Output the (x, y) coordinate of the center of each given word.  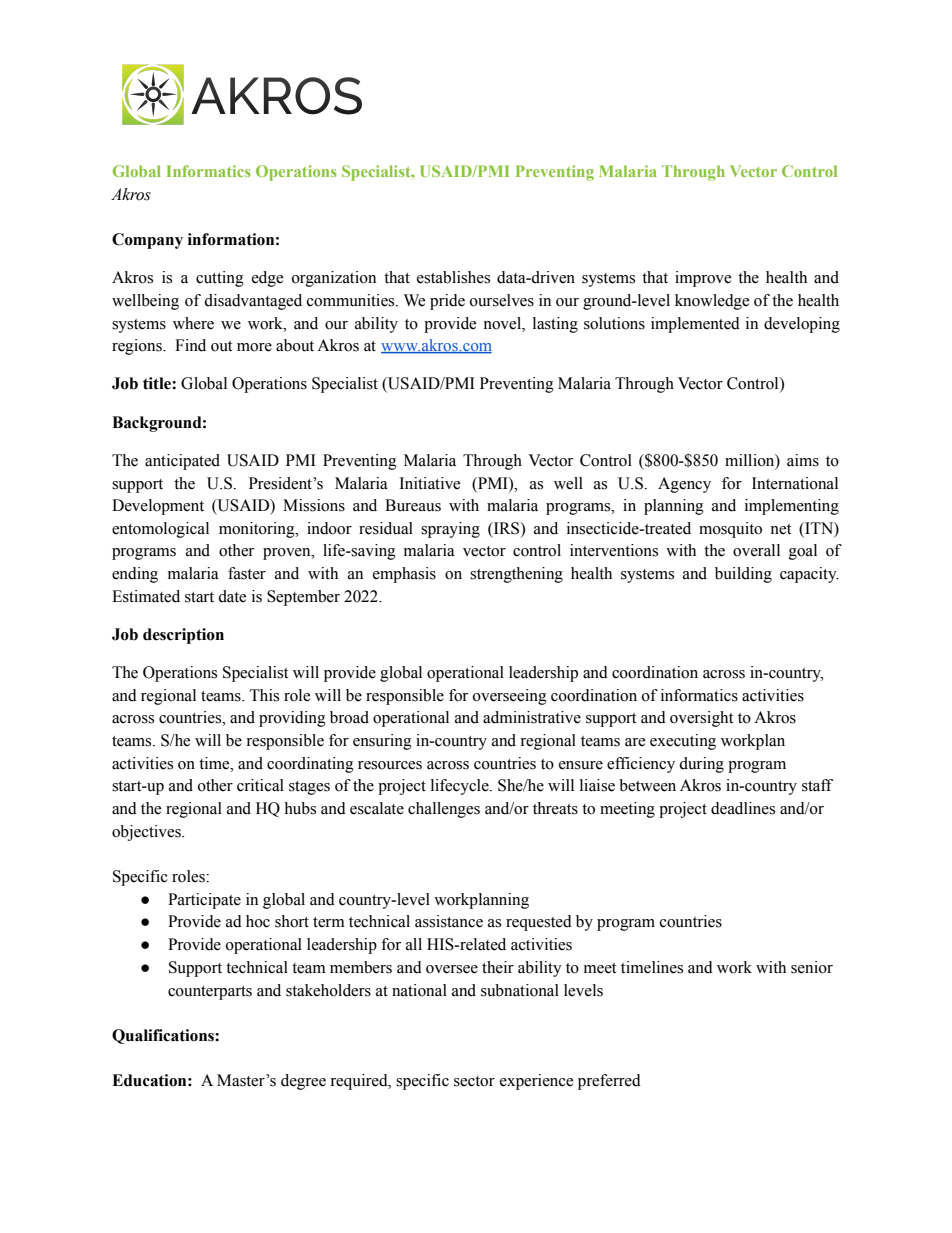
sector (474, 1081)
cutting (220, 279)
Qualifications (164, 1036)
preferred (609, 1082)
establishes (453, 277)
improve (703, 279)
